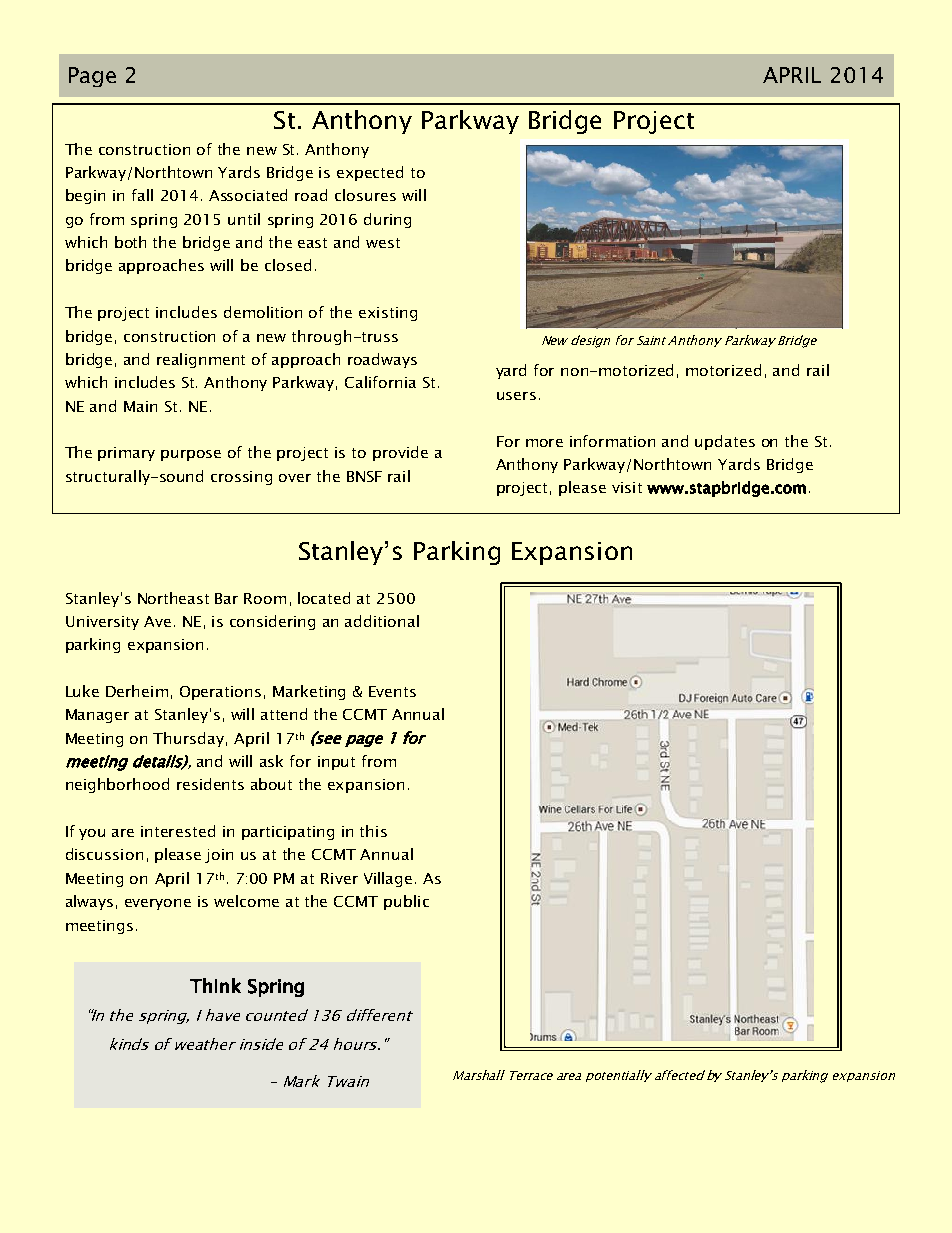 Image resolution: width=952 pixels, height=1233 pixels. Describe the element at coordinates (392, 691) in the image. I see `Events` at that location.
